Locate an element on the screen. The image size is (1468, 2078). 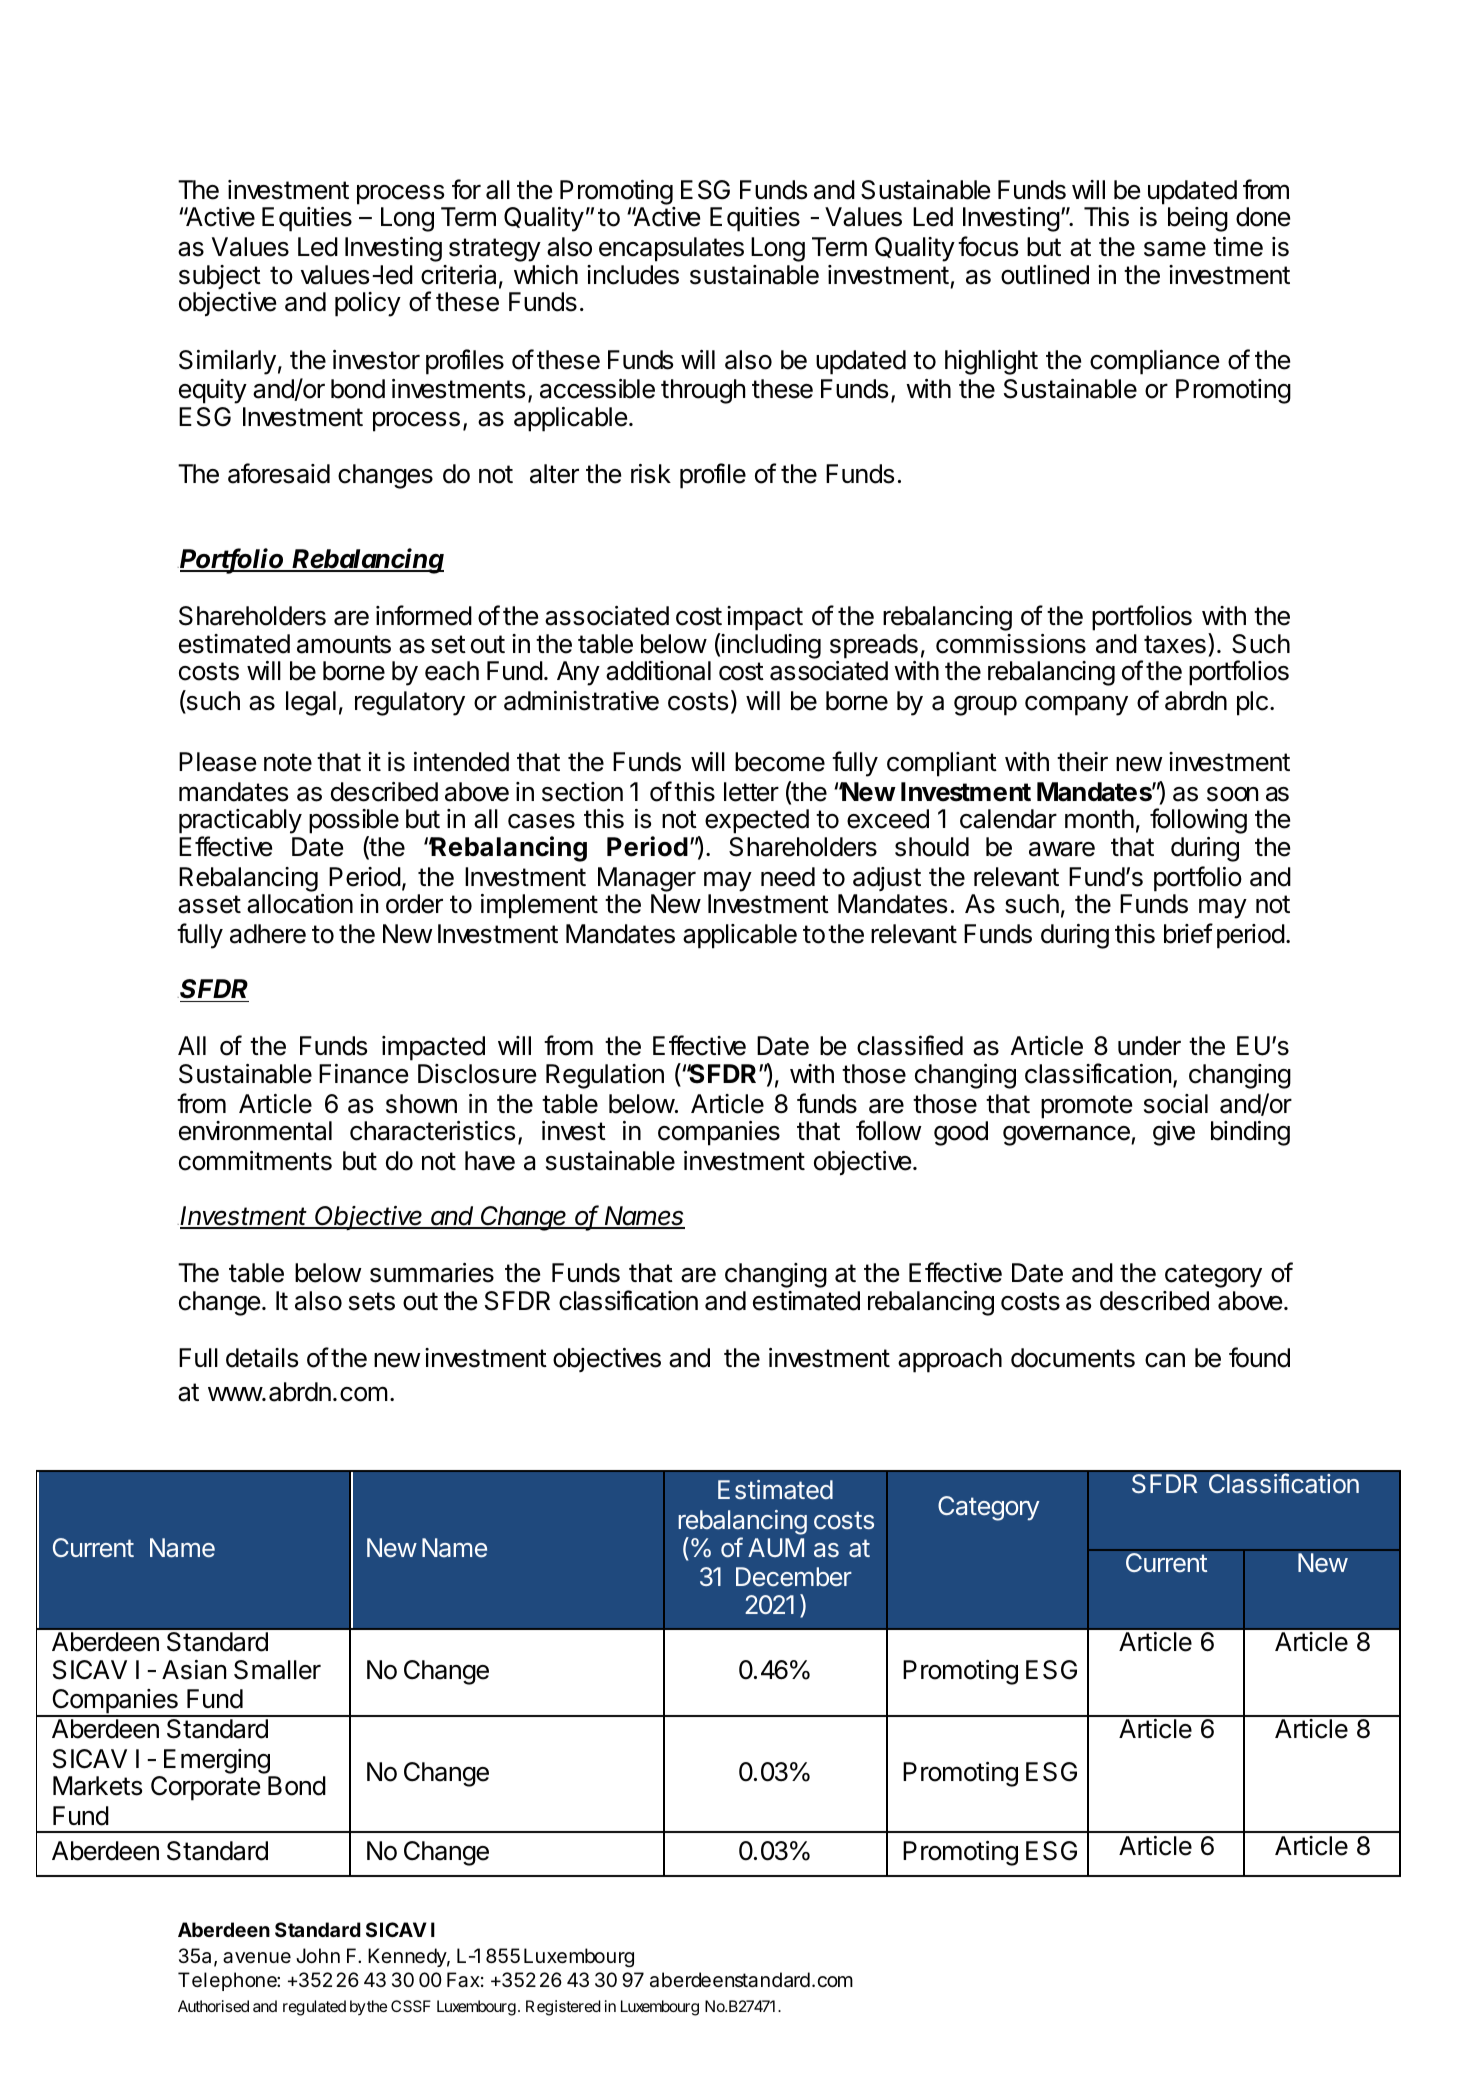
can is located at coordinates (1165, 1360).
